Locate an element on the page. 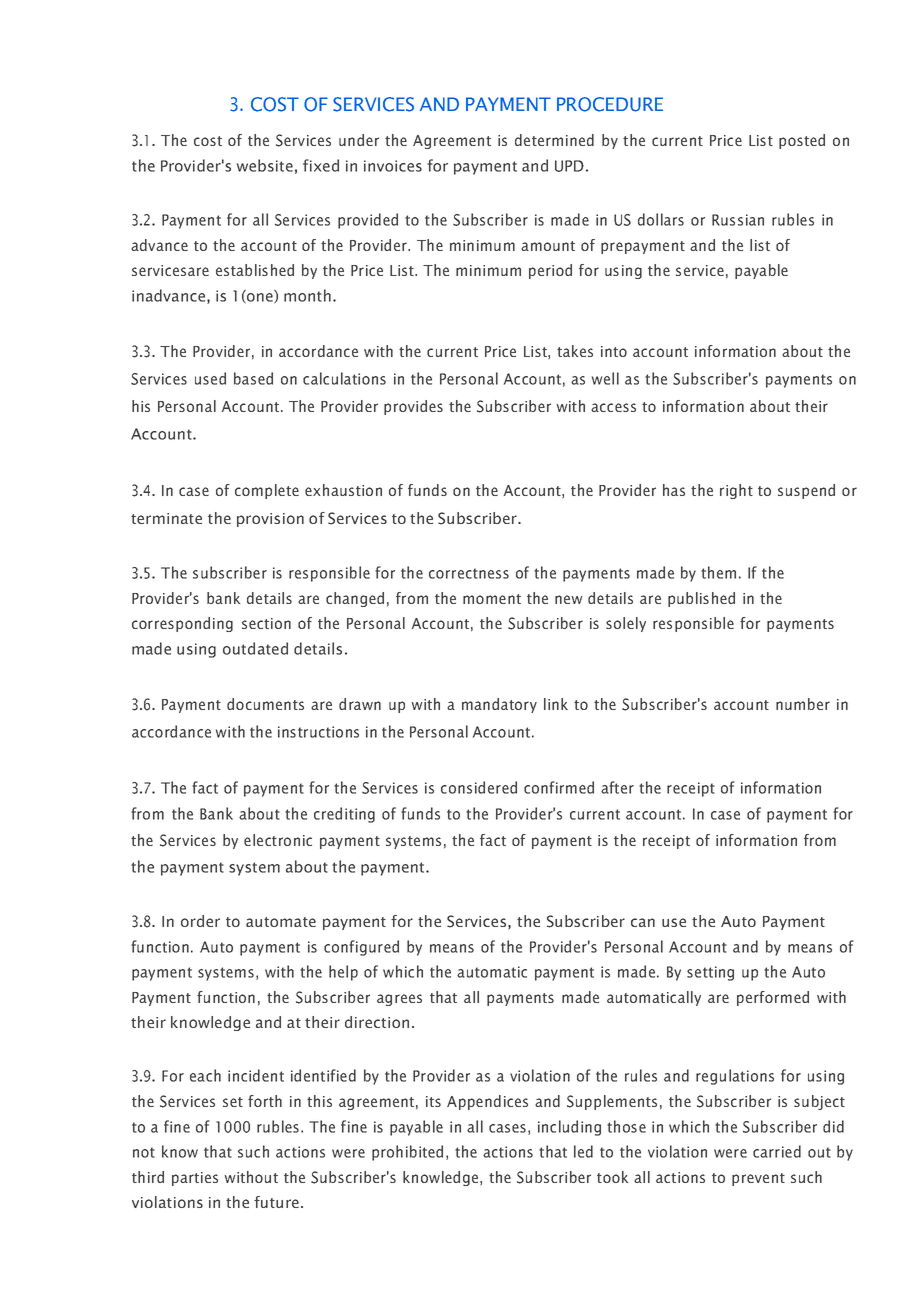  configured is located at coordinates (361, 948).
